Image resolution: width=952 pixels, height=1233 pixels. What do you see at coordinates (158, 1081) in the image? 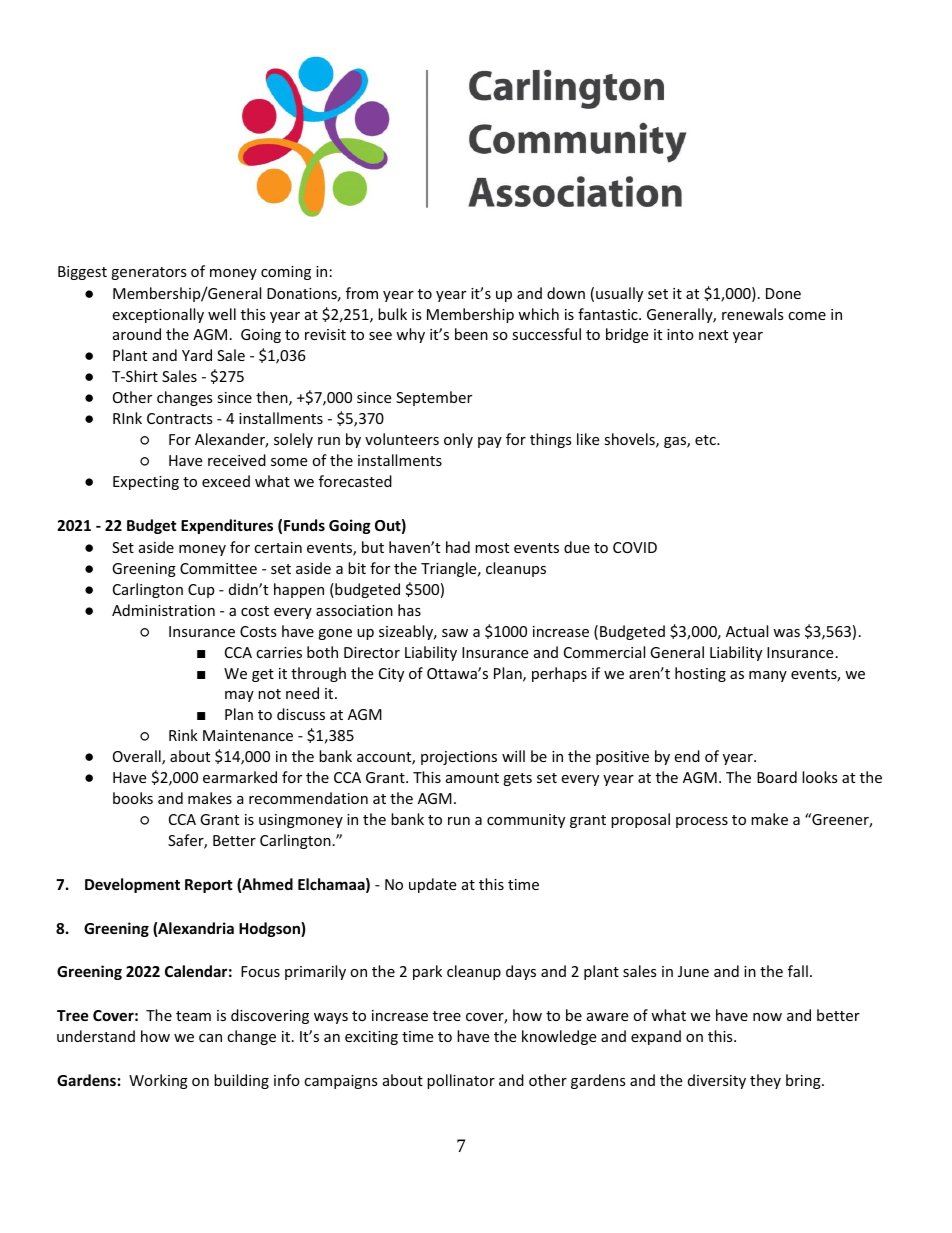
I see `Working` at bounding box center [158, 1081].
